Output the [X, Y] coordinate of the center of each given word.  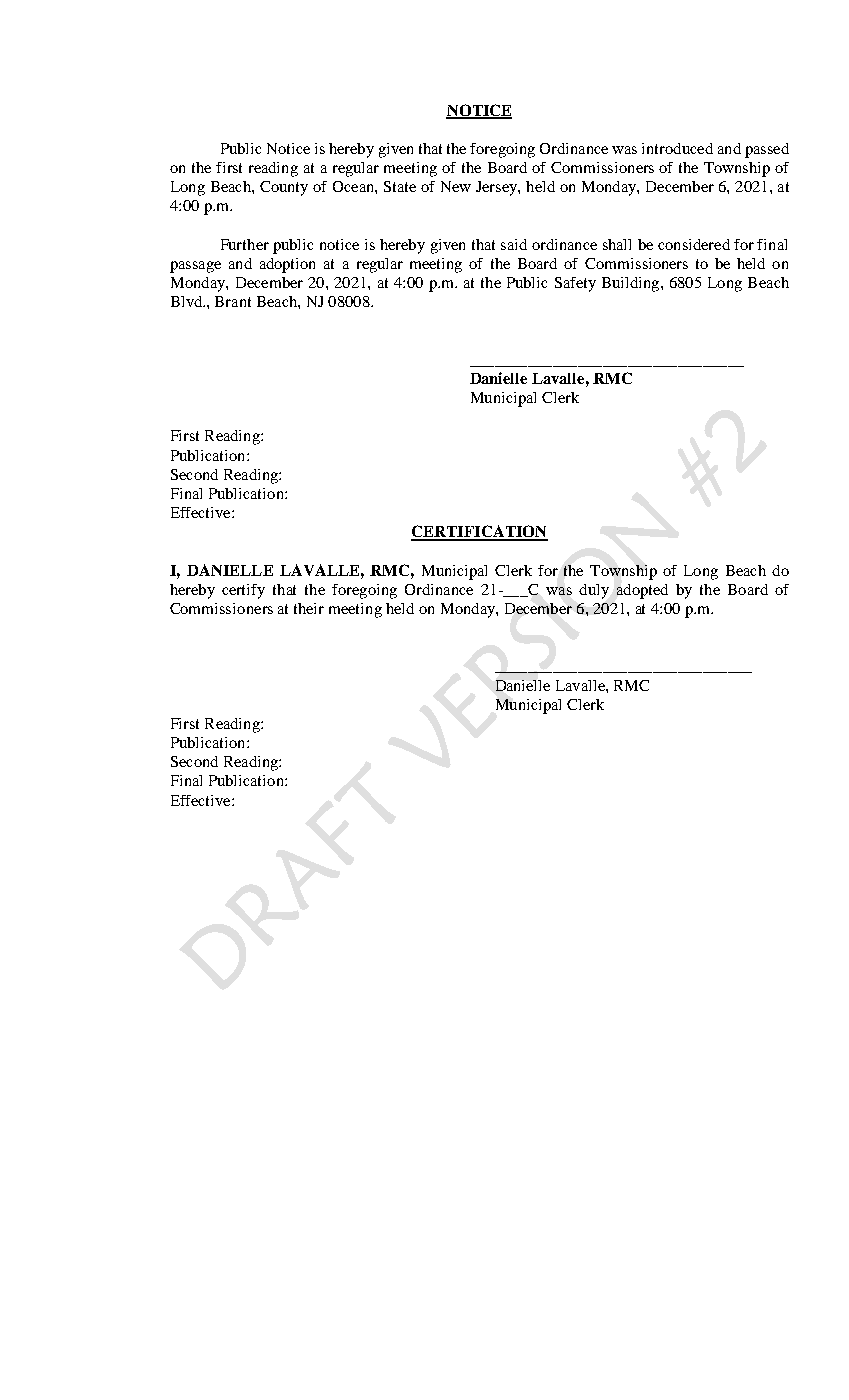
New [456, 186]
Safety [575, 284]
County [284, 188]
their [309, 608]
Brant [233, 301]
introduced [677, 148]
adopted [642, 591]
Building [632, 284]
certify [243, 591]
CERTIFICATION [479, 532]
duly [594, 591]
